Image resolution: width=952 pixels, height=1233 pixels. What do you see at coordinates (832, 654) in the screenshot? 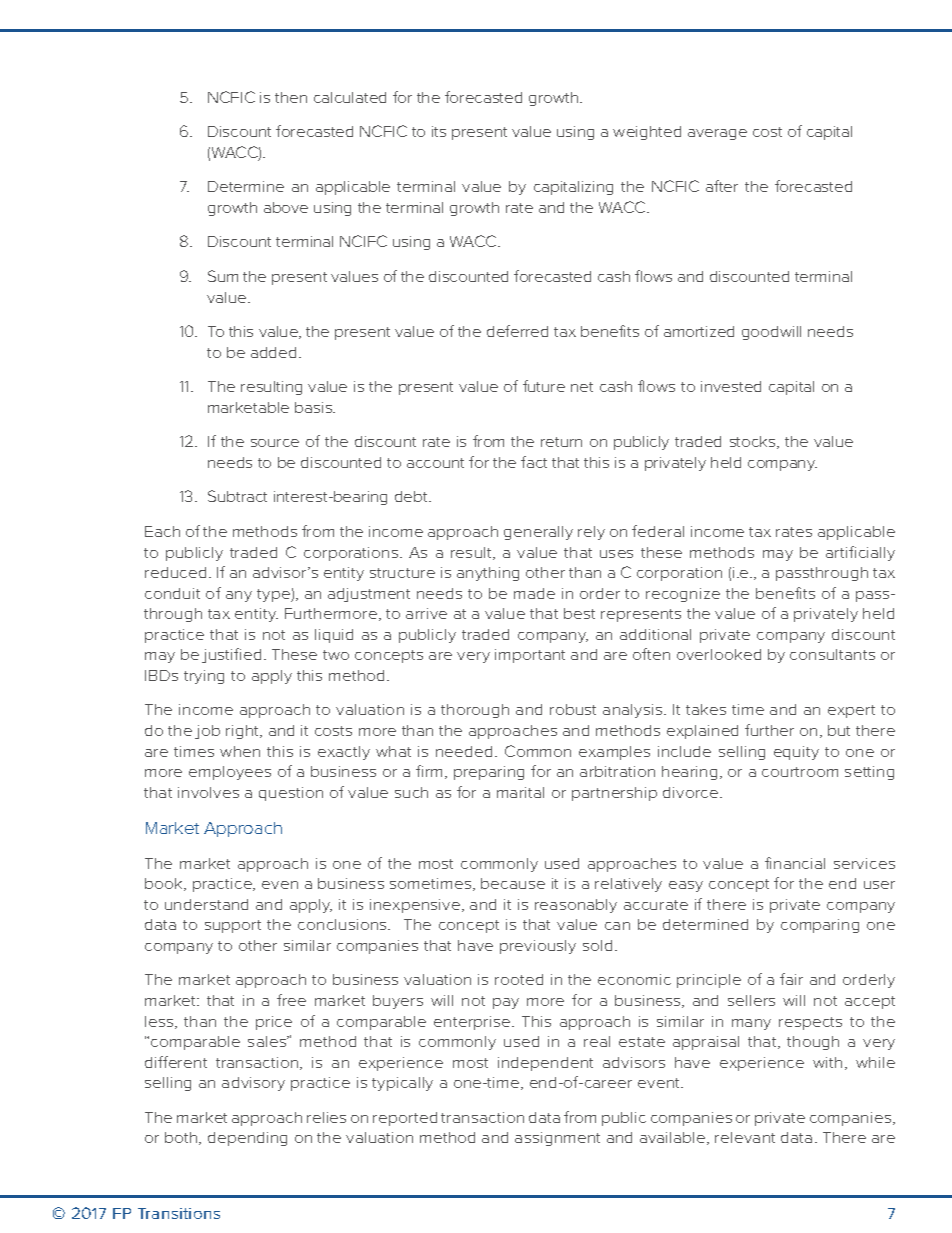
I see `consultants` at bounding box center [832, 654].
